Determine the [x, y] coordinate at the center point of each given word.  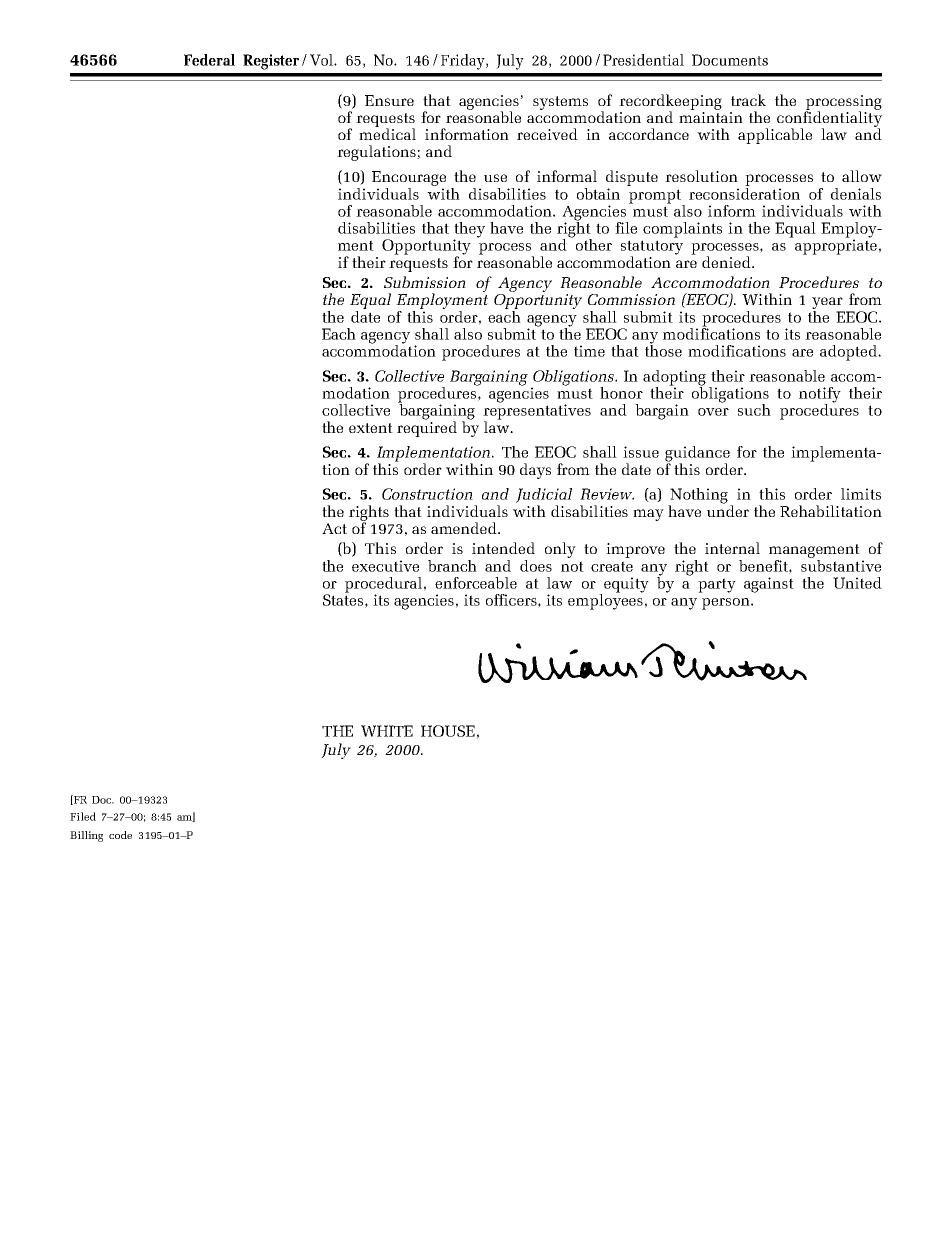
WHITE [387, 731]
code [120, 835]
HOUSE [448, 731]
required [427, 428]
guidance [697, 455]
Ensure [389, 100]
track [748, 100]
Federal [209, 60]
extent [371, 428]
